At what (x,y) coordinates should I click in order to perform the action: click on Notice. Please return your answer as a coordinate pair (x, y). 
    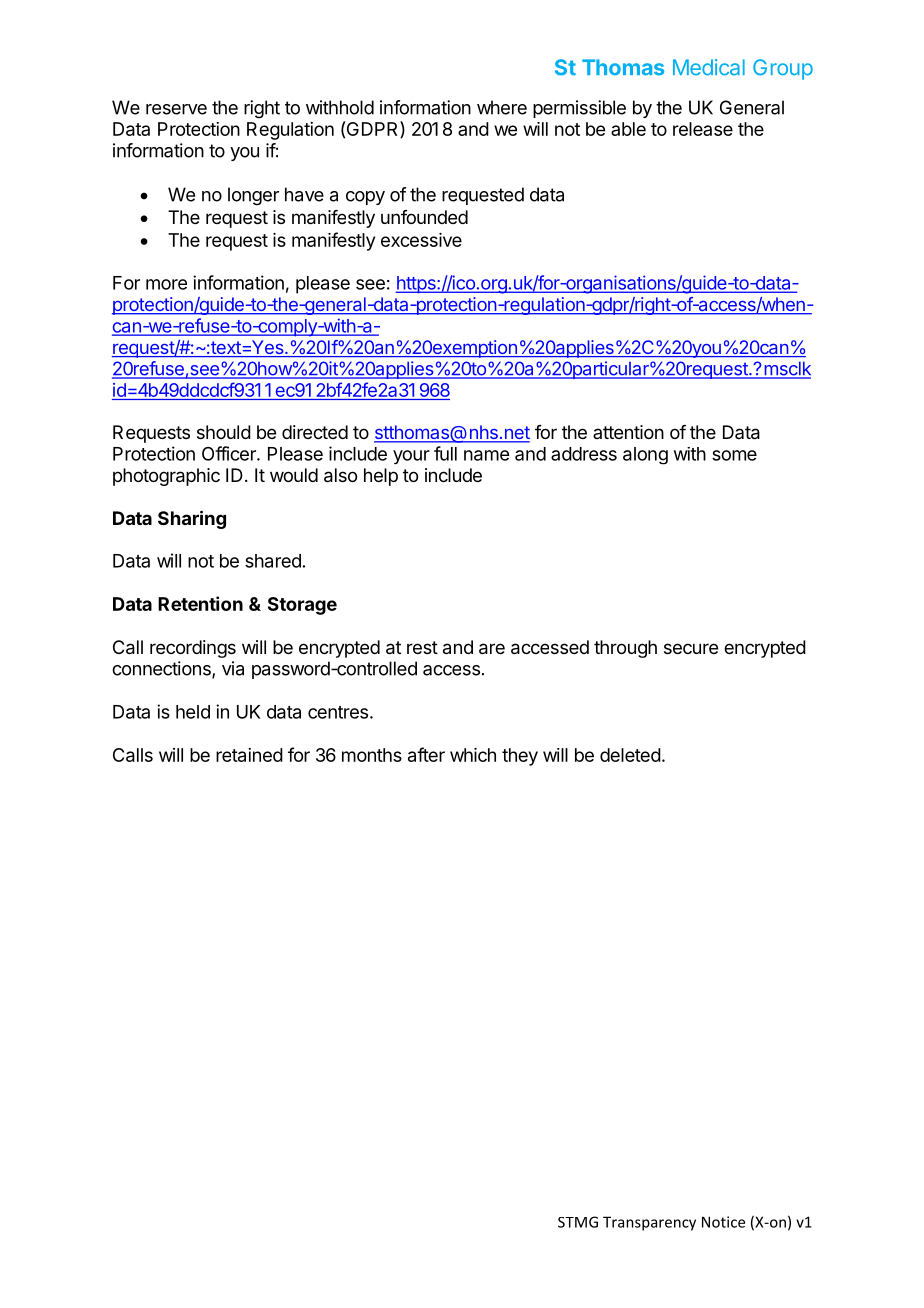
    Looking at the image, I should click on (723, 1222).
